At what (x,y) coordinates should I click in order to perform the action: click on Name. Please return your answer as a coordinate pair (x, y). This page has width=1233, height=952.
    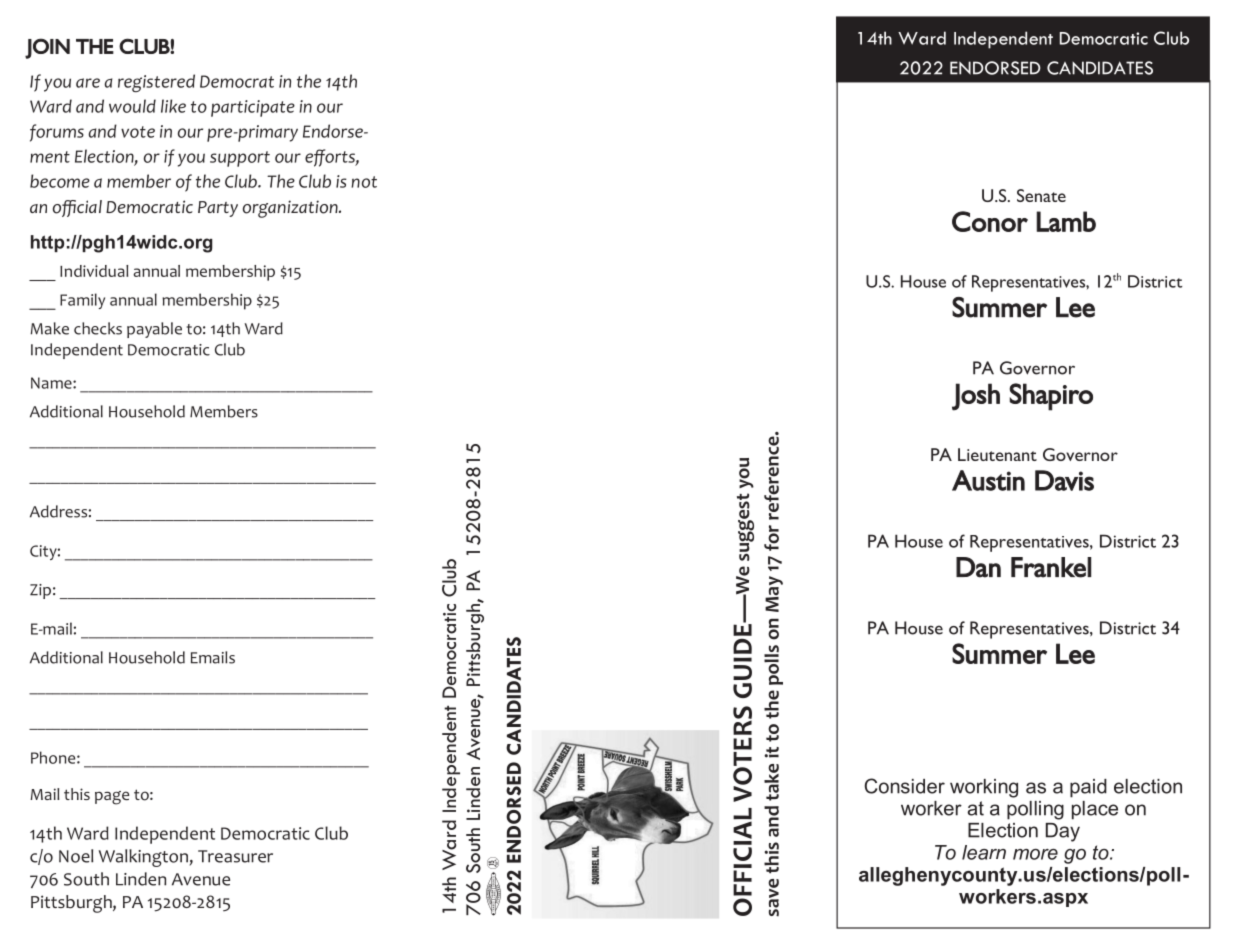
    Looking at the image, I should click on (52, 383).
